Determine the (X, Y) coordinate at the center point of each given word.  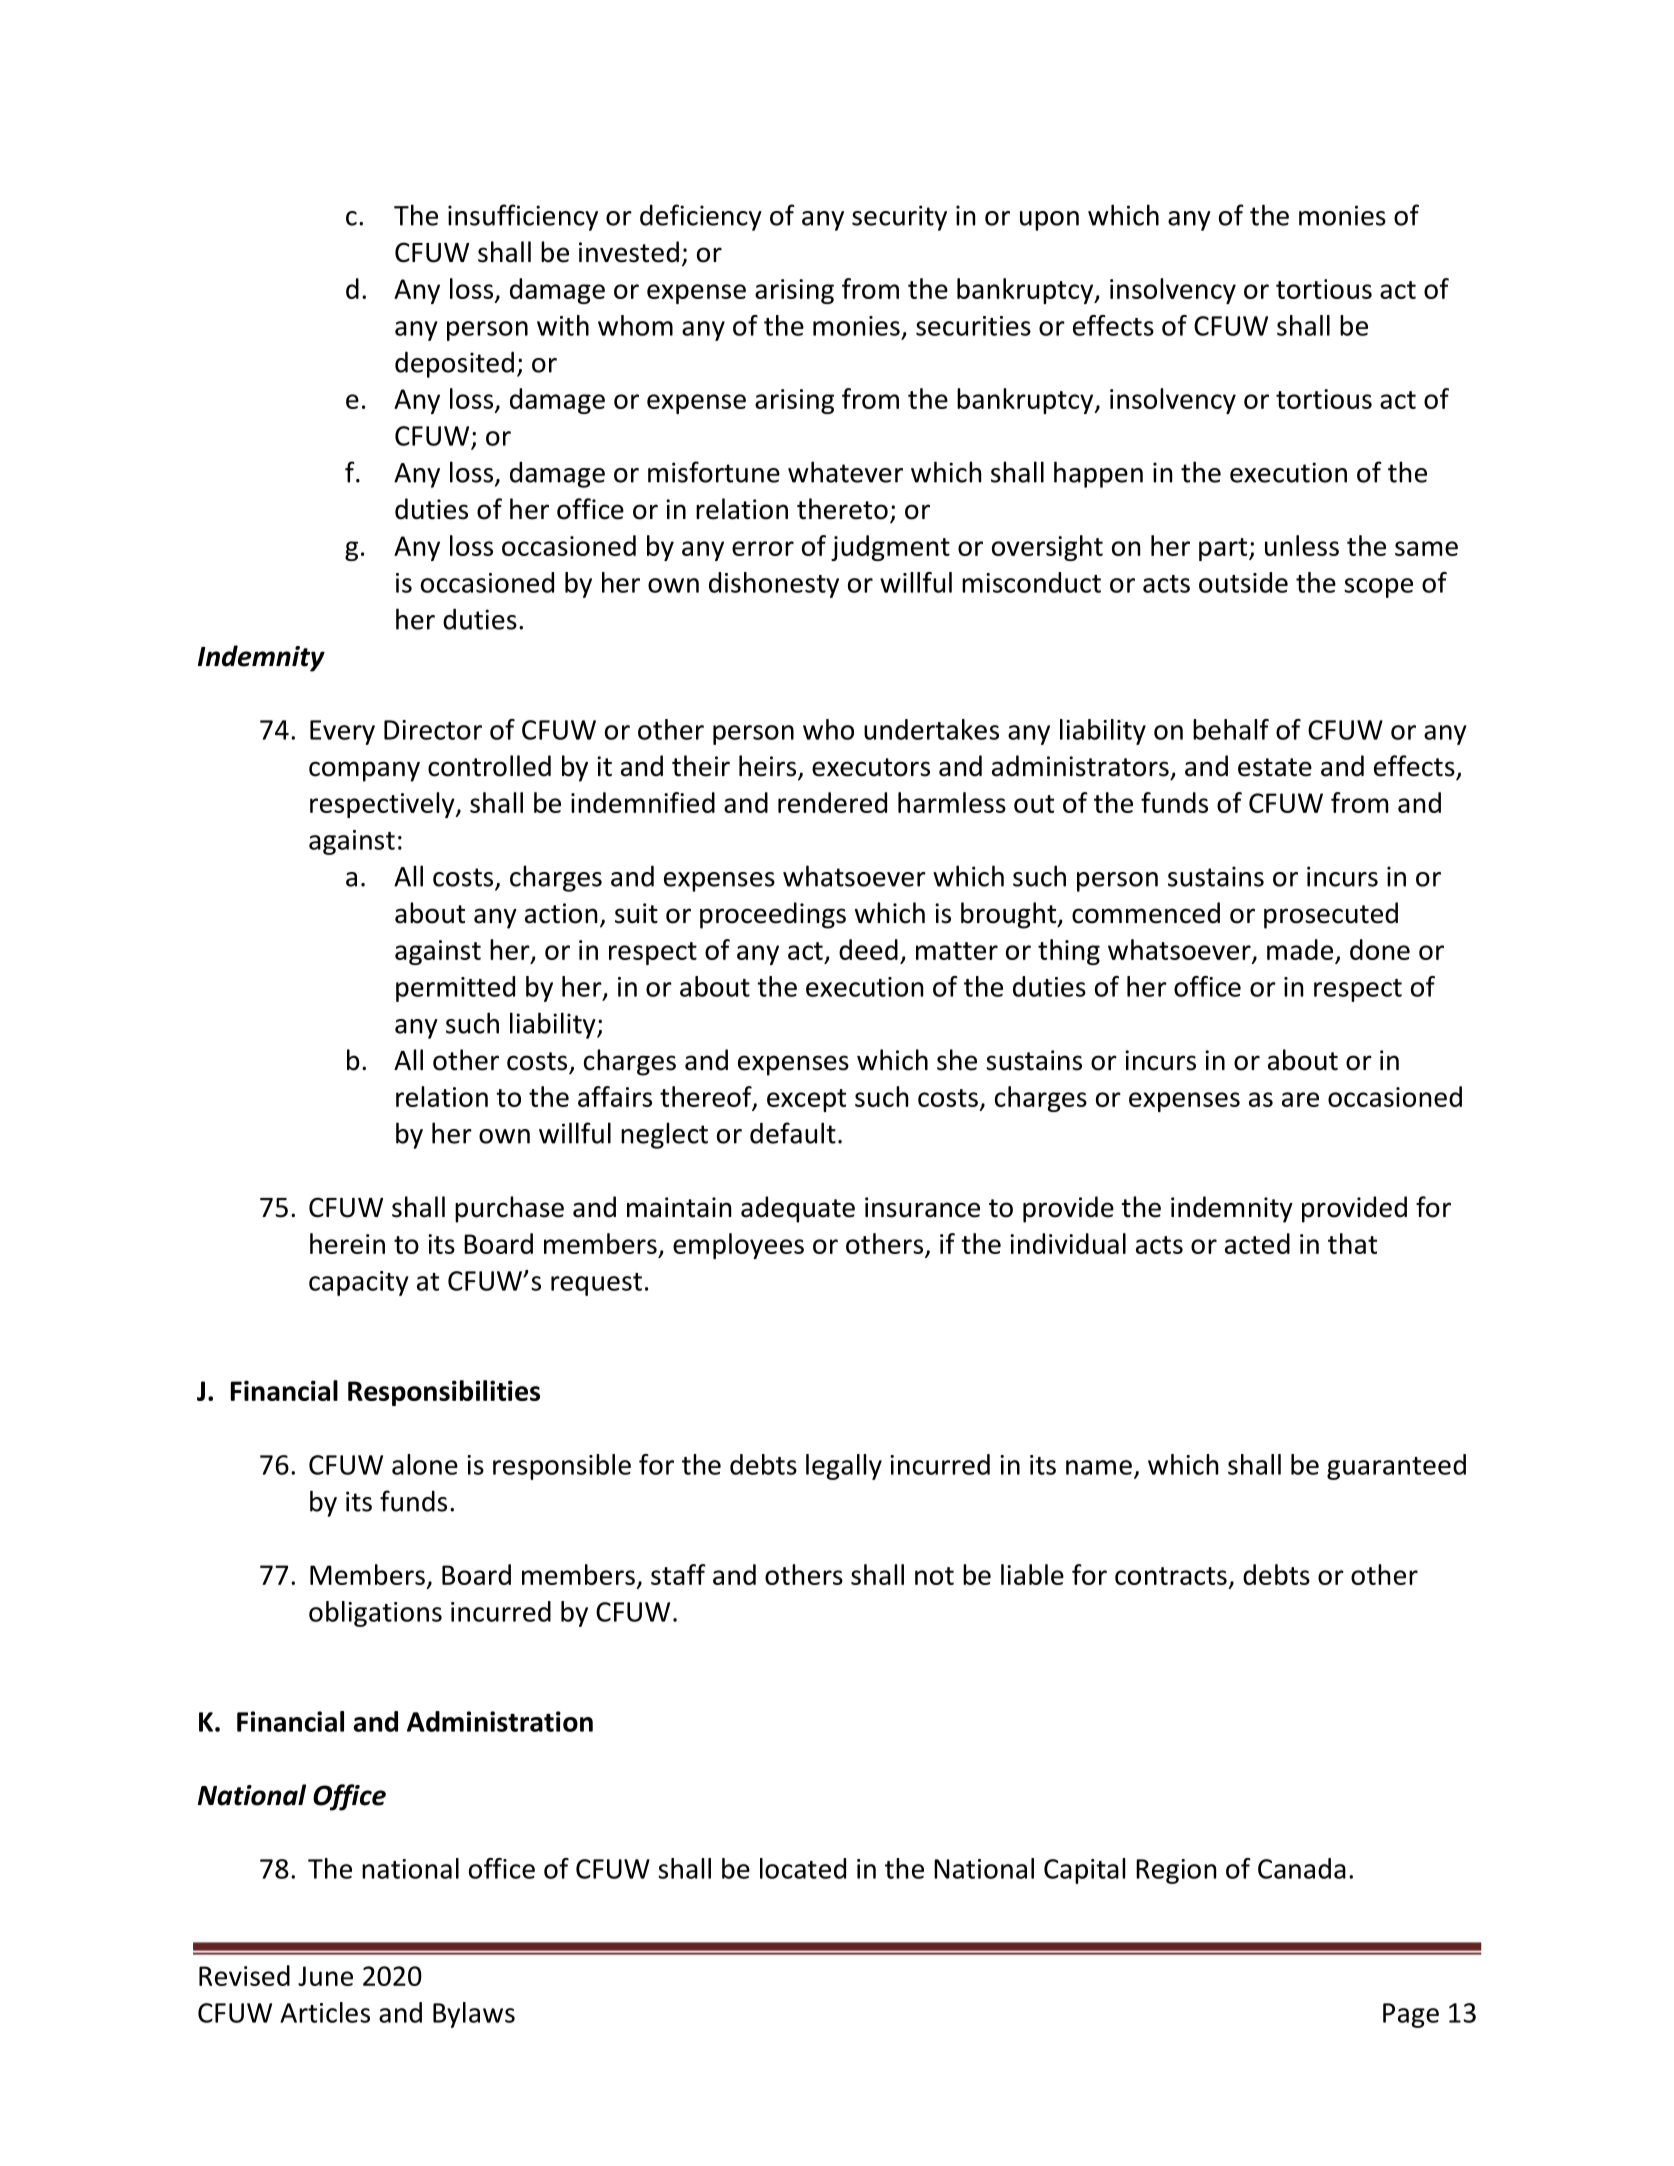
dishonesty (774, 585)
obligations (375, 1614)
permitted (455, 989)
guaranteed (1396, 1467)
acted (1257, 1243)
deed (868, 949)
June (325, 1976)
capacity (359, 1283)
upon (1049, 221)
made (1300, 949)
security (899, 218)
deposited (454, 364)
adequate (798, 1209)
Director (433, 730)
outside (1243, 582)
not (934, 1576)
